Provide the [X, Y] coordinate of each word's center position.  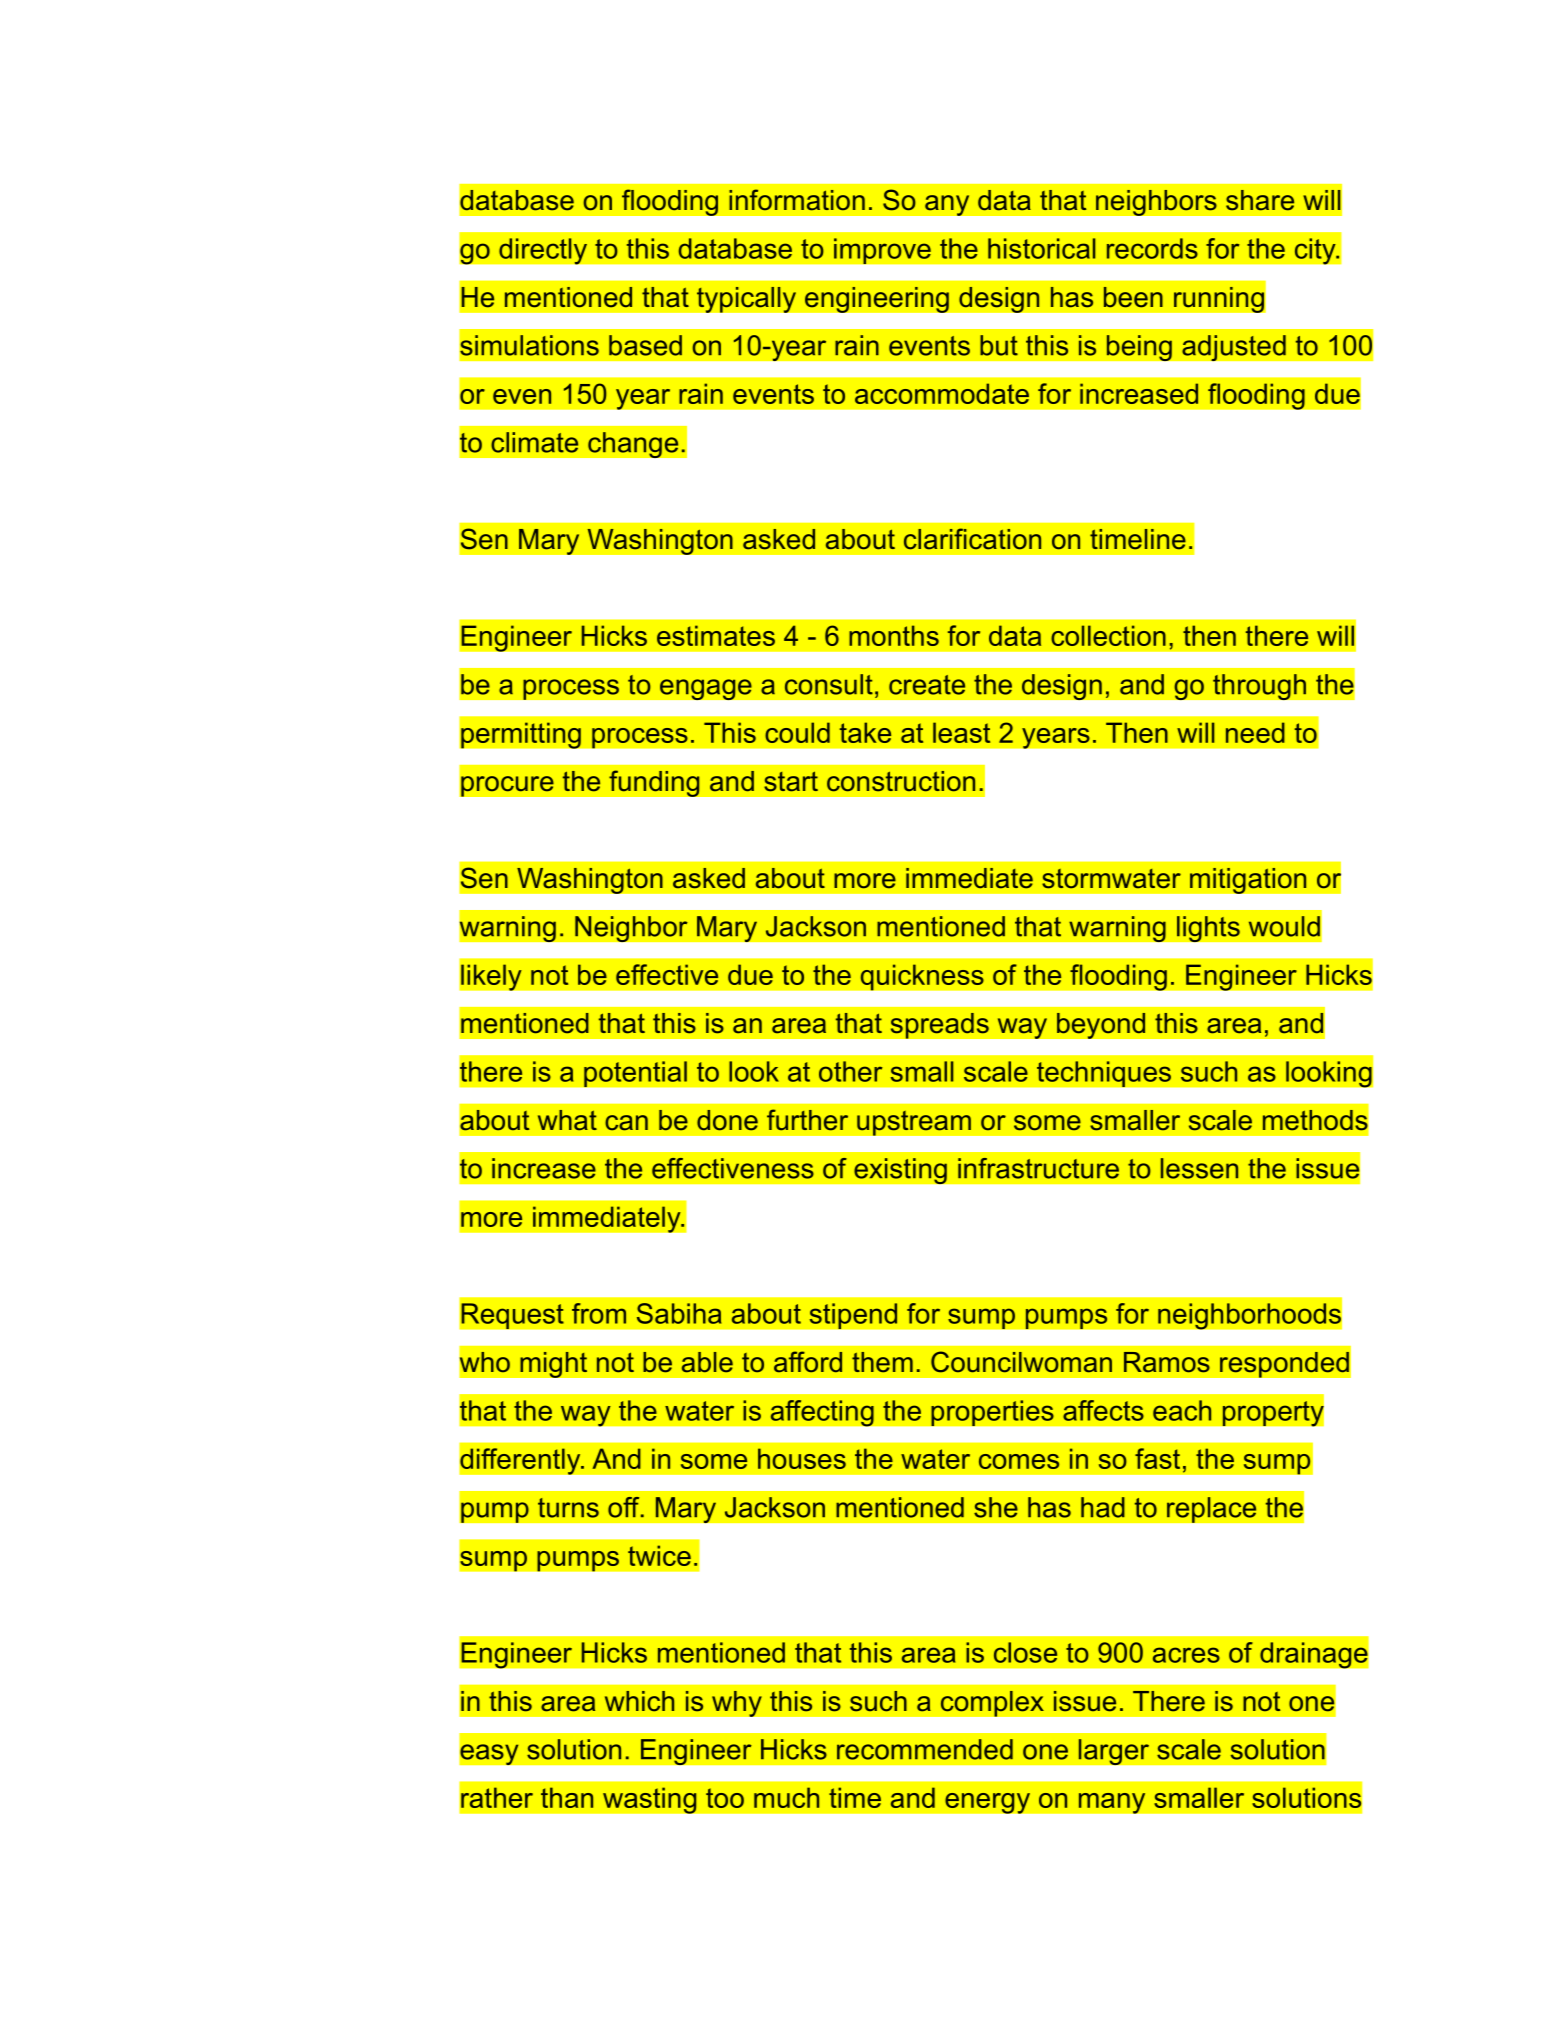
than [567, 1797]
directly [543, 251]
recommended [925, 1749]
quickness [922, 977]
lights [1208, 929]
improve [882, 251]
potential [635, 1074]
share [1260, 200]
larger [1113, 1752]
